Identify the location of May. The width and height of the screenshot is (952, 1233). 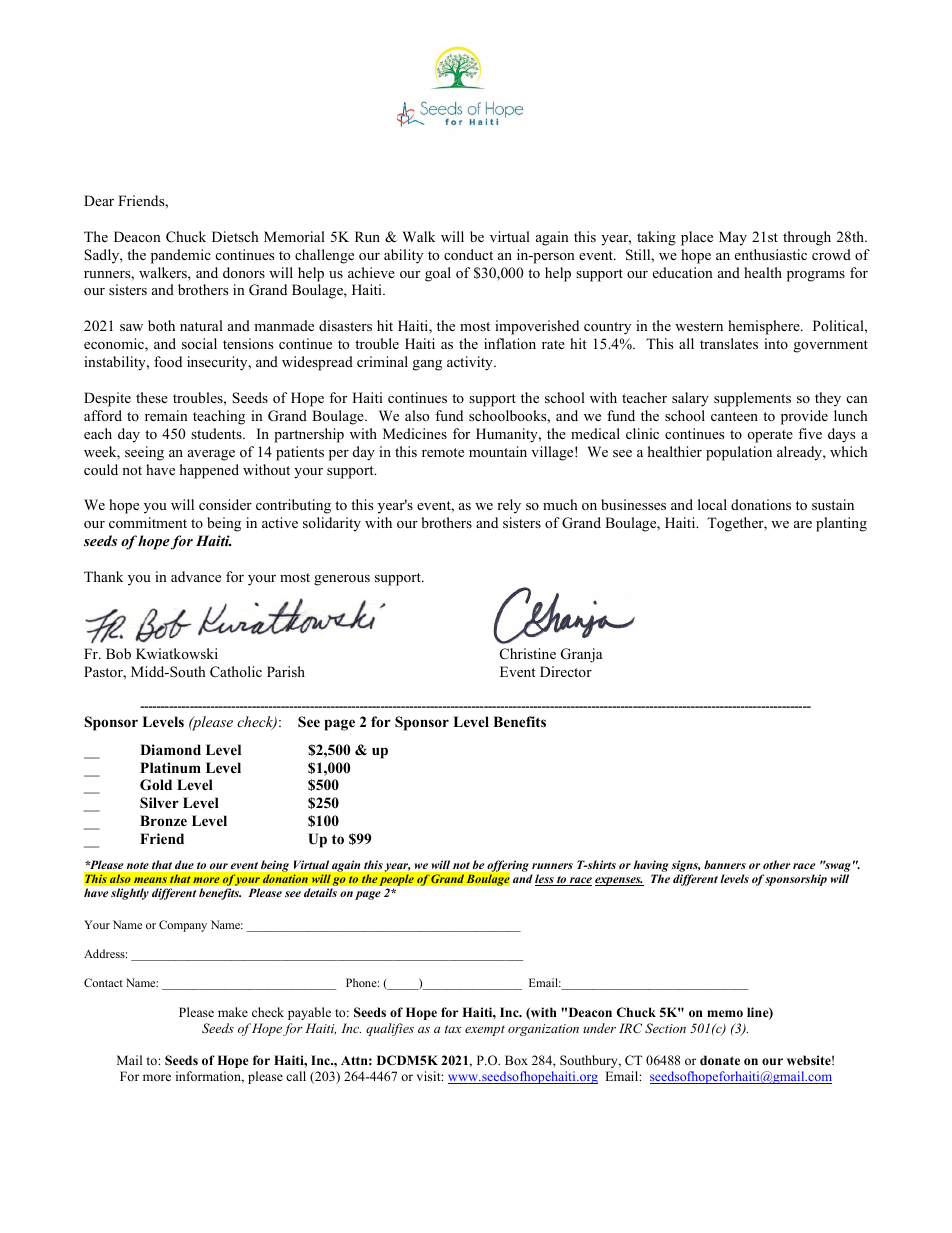
(733, 238).
